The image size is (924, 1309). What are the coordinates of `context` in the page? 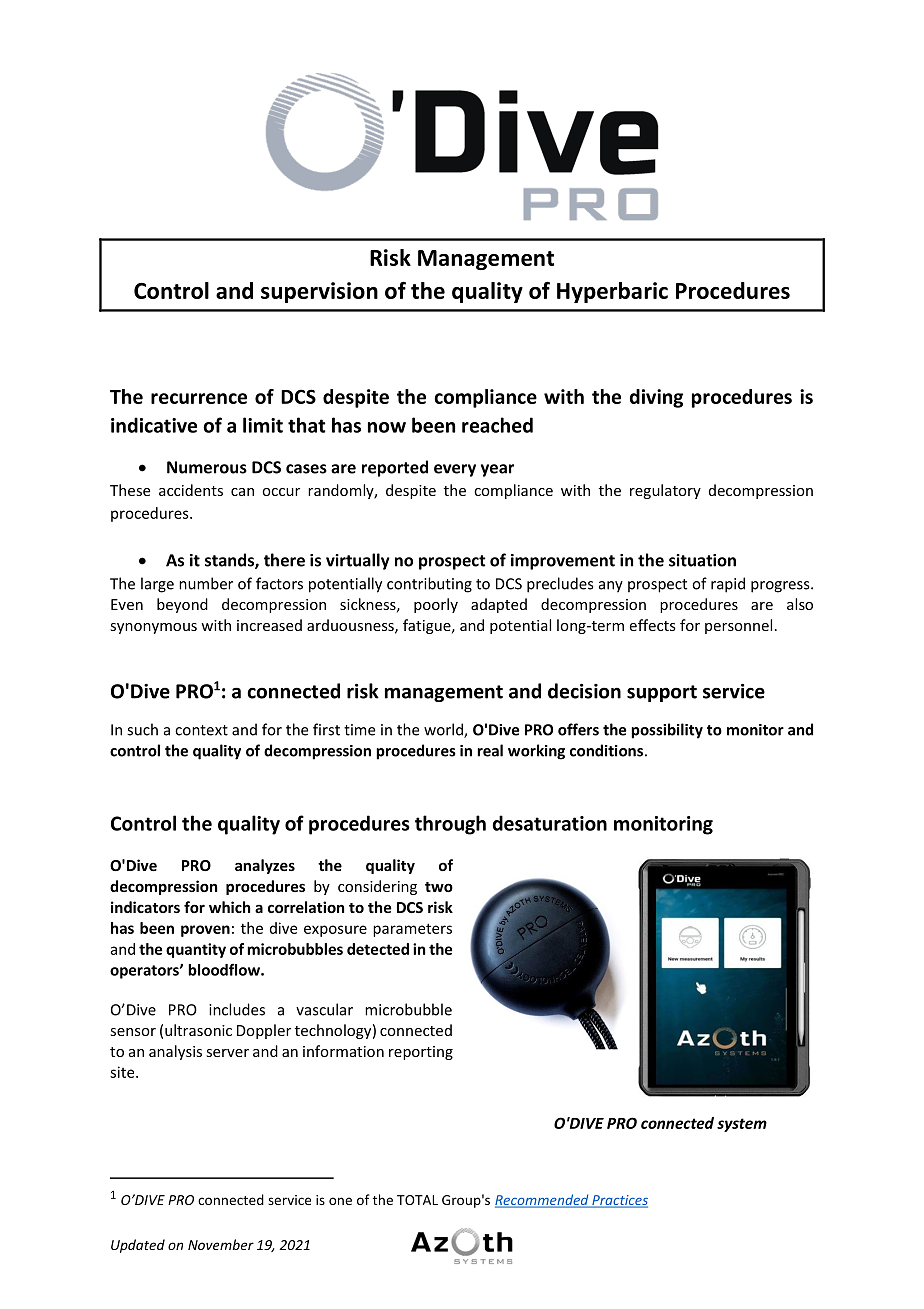 It's located at (201, 730).
